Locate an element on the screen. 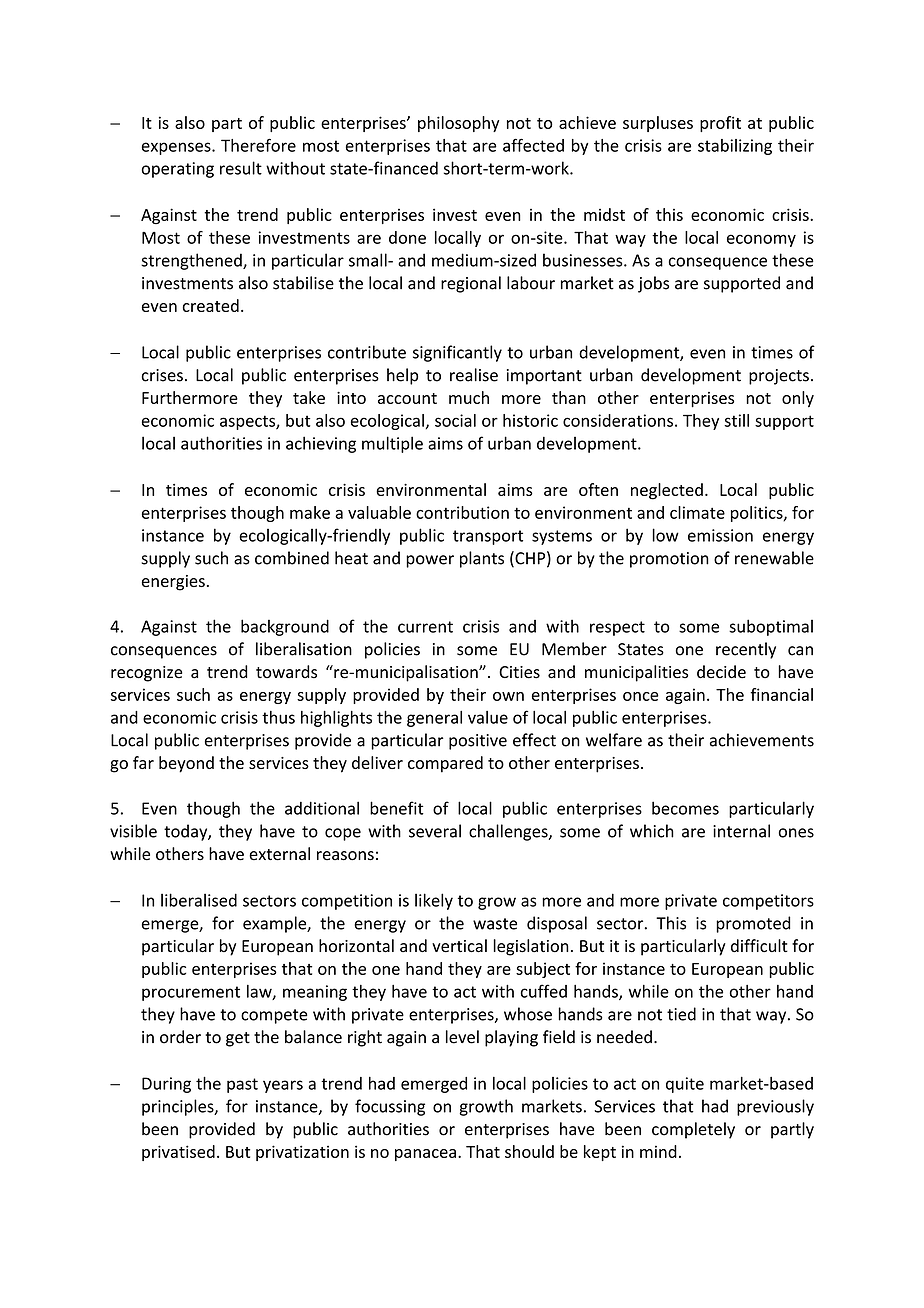  contribution is located at coordinates (462, 512).
